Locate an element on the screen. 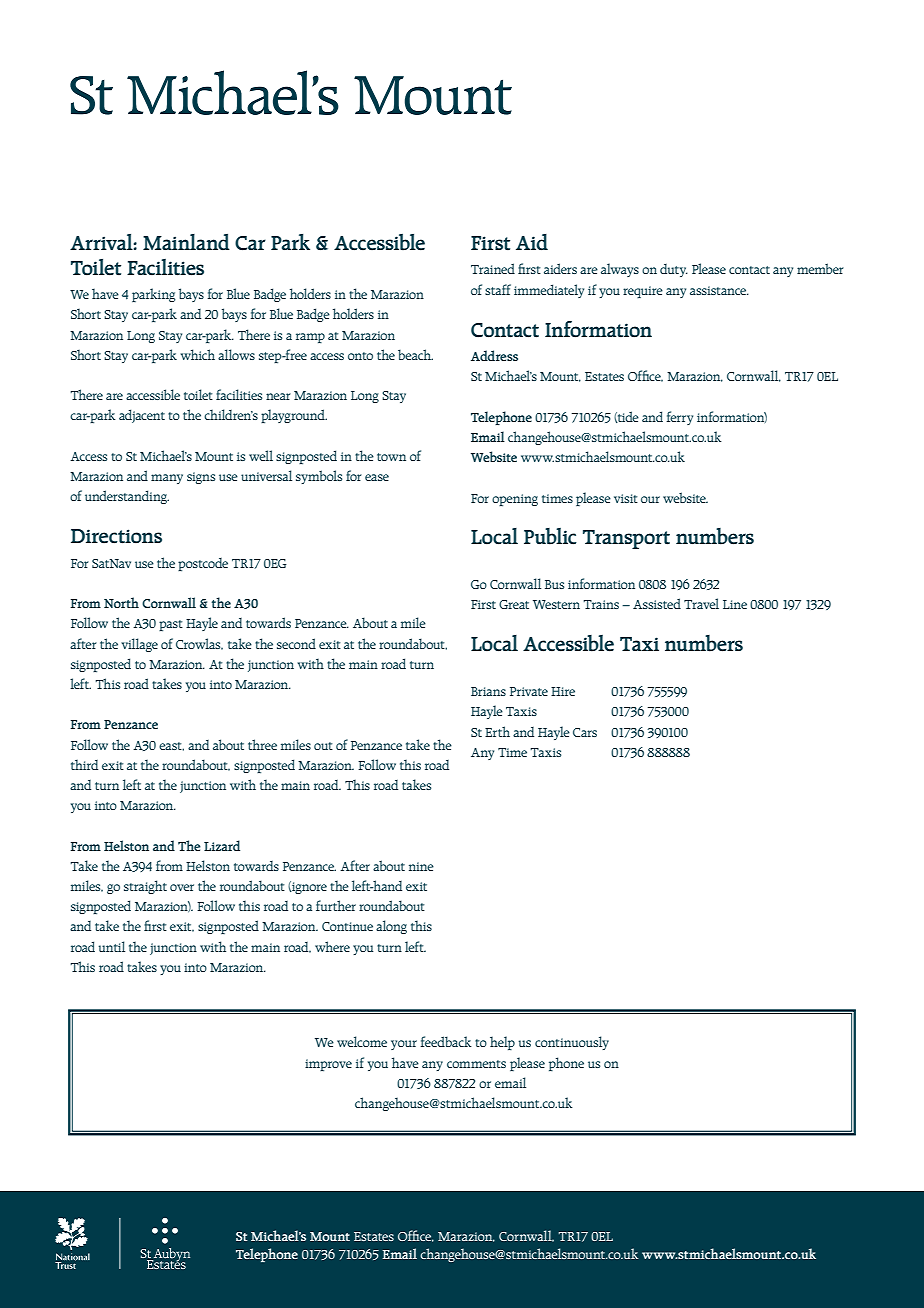 The height and width of the screenshot is (1308, 924). assistance is located at coordinates (719, 290).
